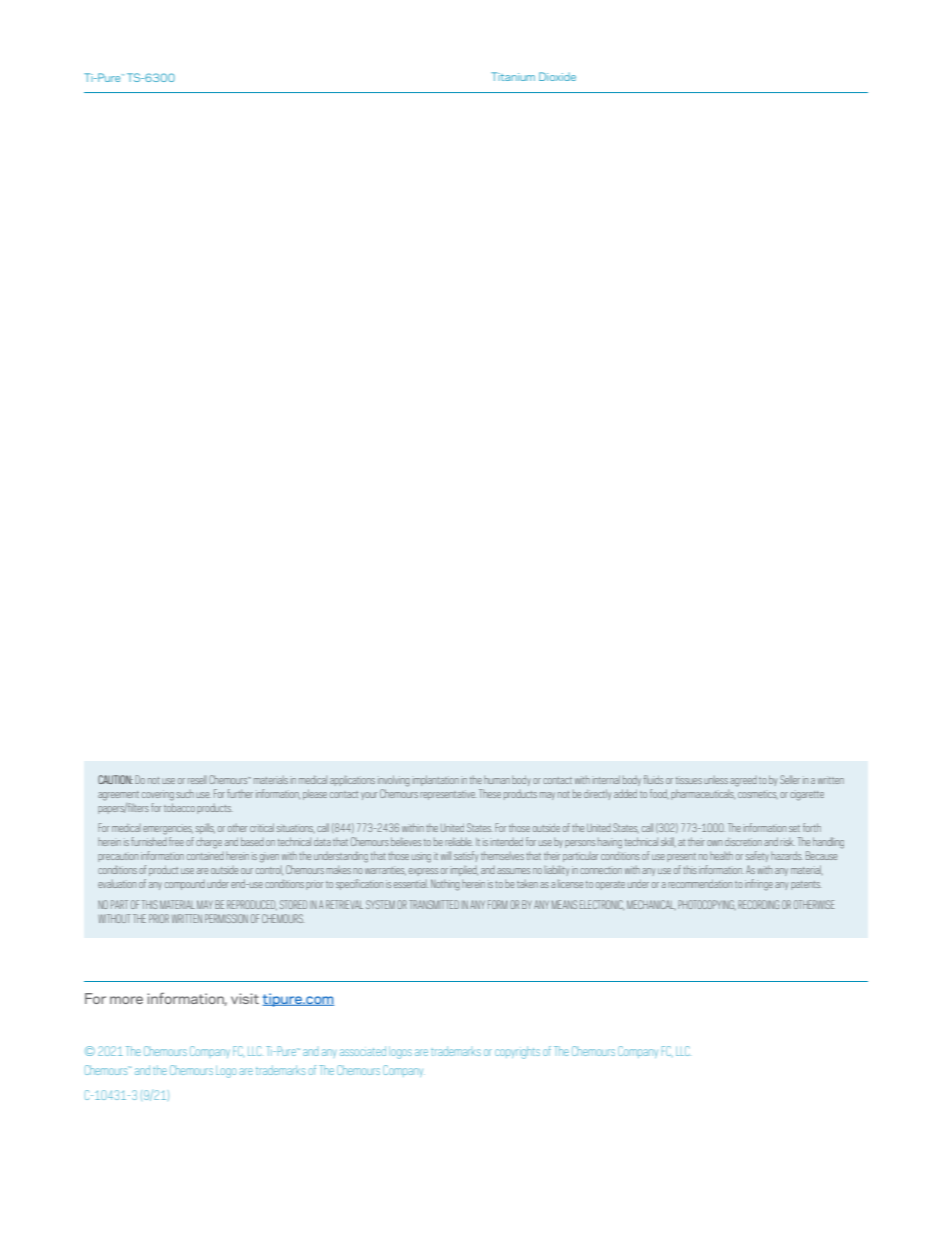 The width and height of the screenshot is (952, 1233). I want to click on copyrights, so click(517, 1052).
